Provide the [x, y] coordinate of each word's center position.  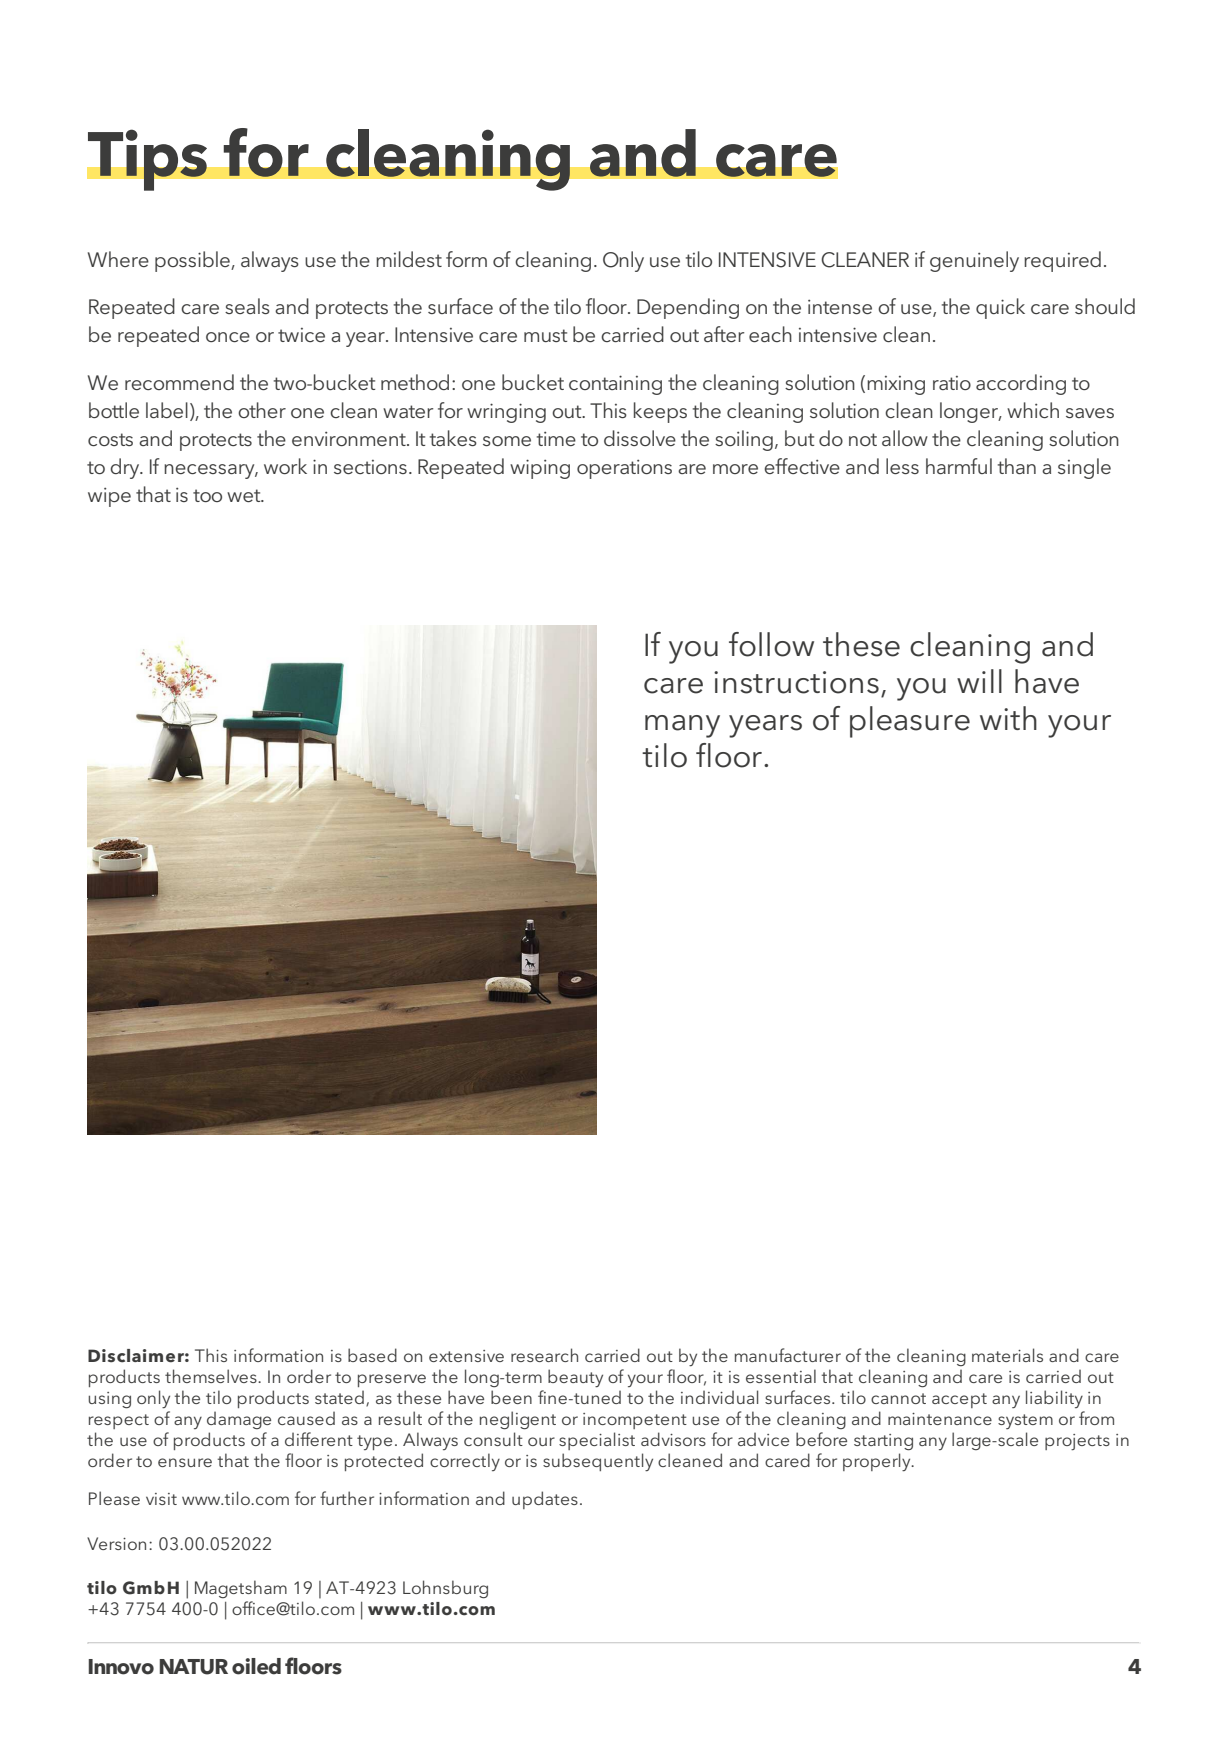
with [1008, 718]
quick [1000, 308]
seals [247, 306]
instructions [796, 682]
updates [545, 1500]
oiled [256, 1666]
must [545, 335]
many [682, 726]
